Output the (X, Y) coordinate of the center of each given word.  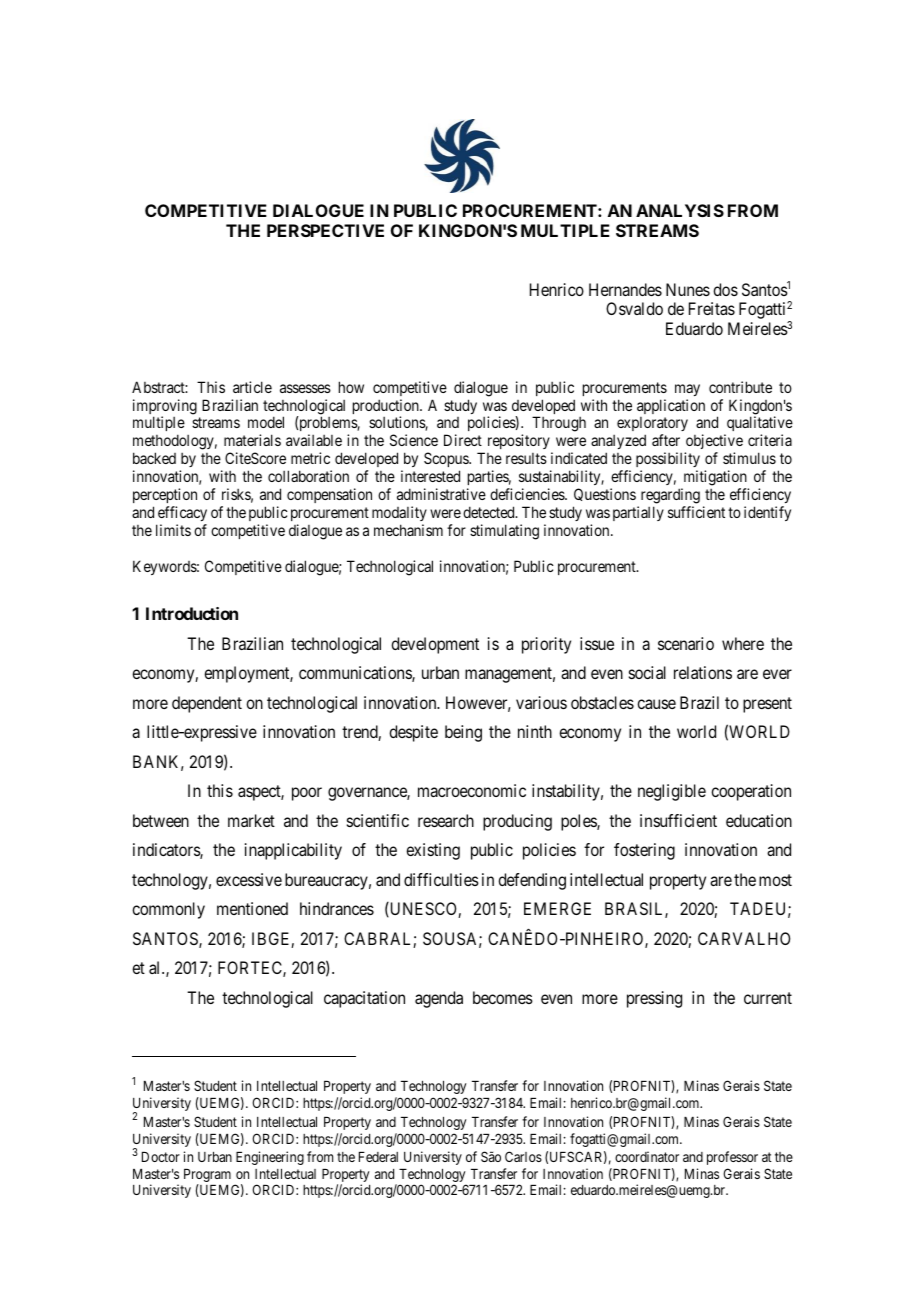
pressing (654, 999)
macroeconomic (472, 790)
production (387, 408)
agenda (439, 999)
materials (252, 440)
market (251, 820)
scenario (686, 643)
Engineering (270, 1158)
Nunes (688, 289)
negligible (672, 792)
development (435, 645)
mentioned (252, 908)
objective (714, 443)
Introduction (192, 613)
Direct (463, 440)
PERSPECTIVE (325, 230)
